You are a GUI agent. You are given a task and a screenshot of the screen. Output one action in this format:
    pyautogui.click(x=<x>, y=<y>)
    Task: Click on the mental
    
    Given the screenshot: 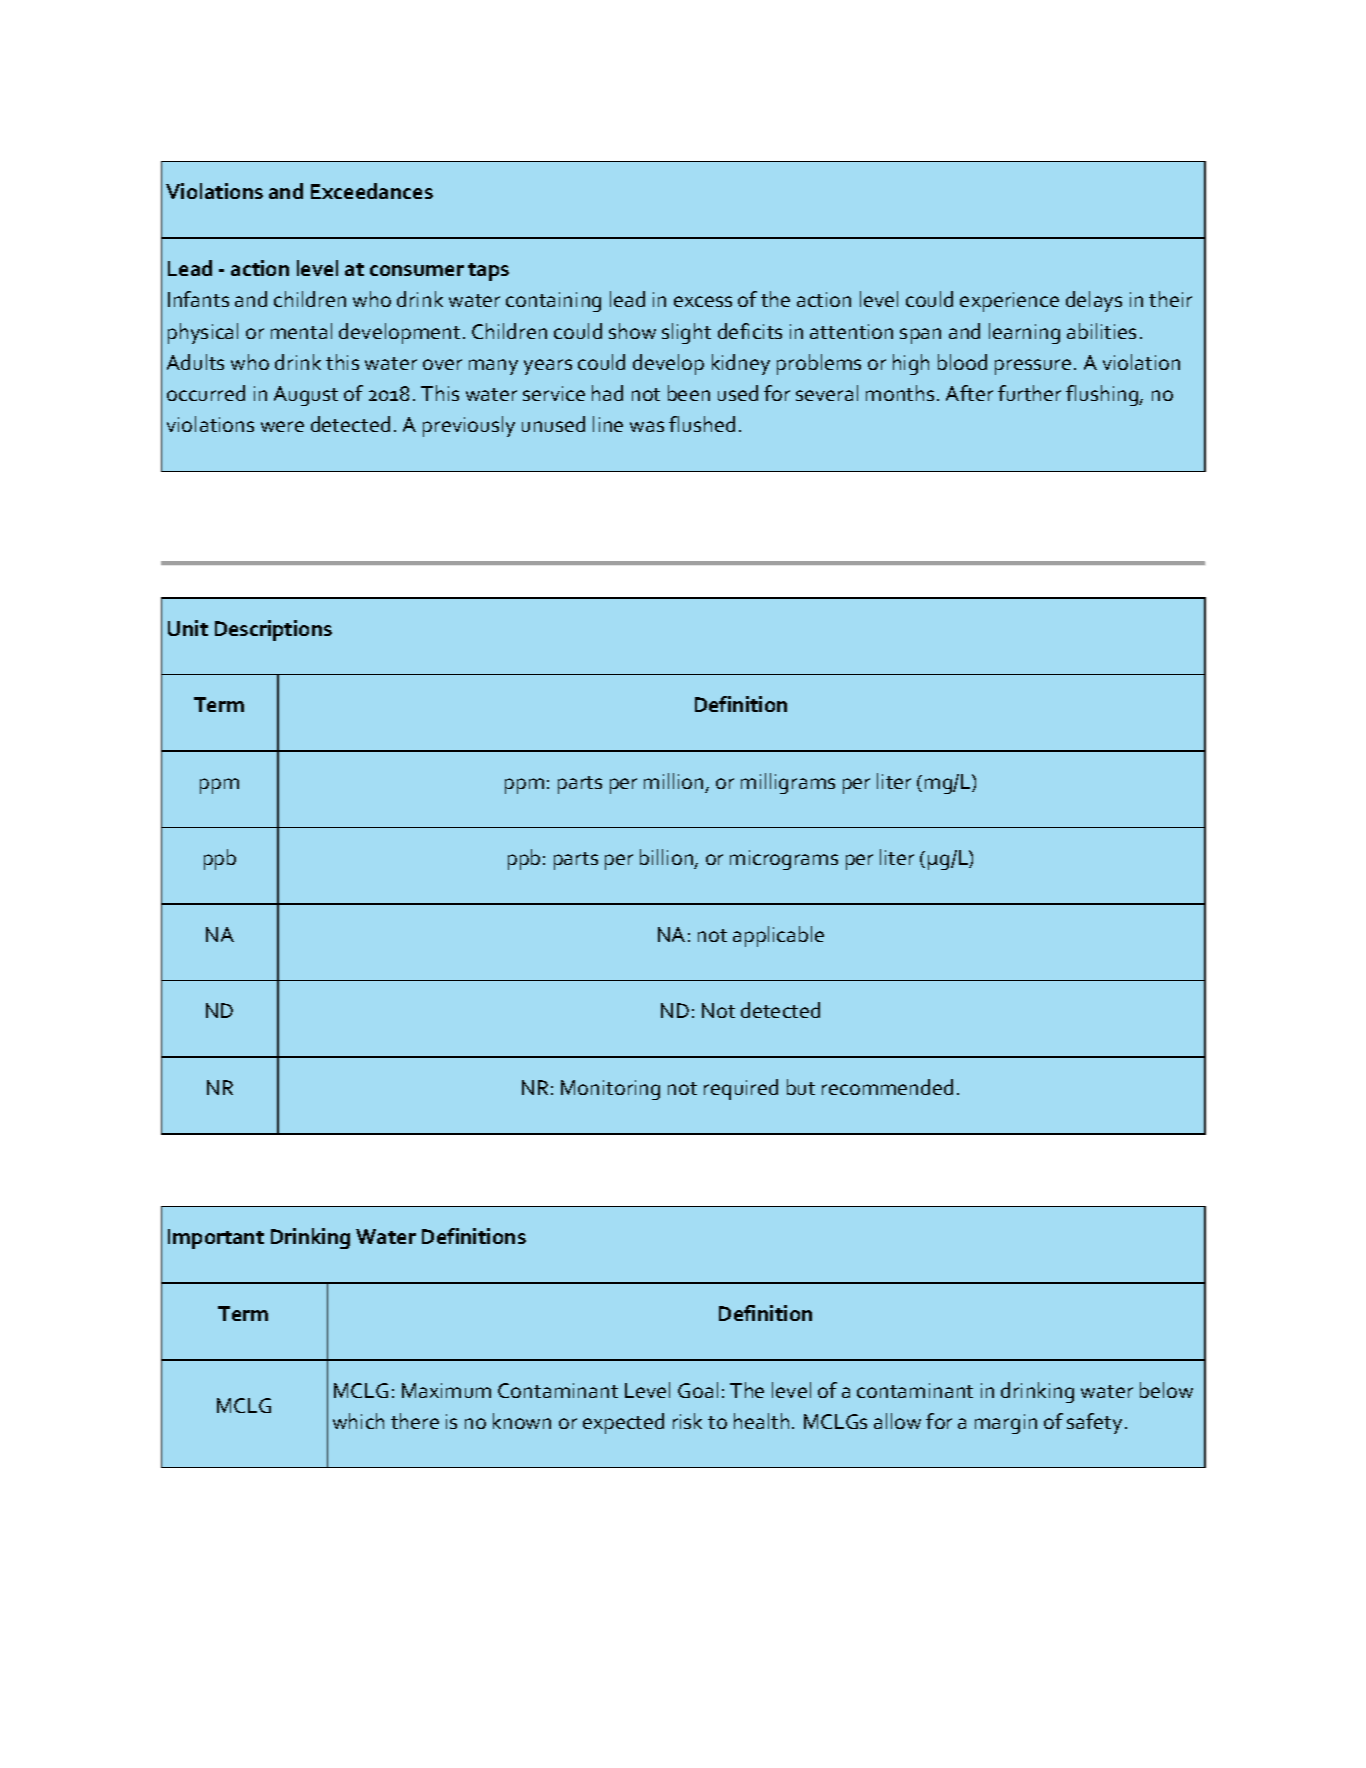 What is the action you would take?
    pyautogui.click(x=301, y=331)
